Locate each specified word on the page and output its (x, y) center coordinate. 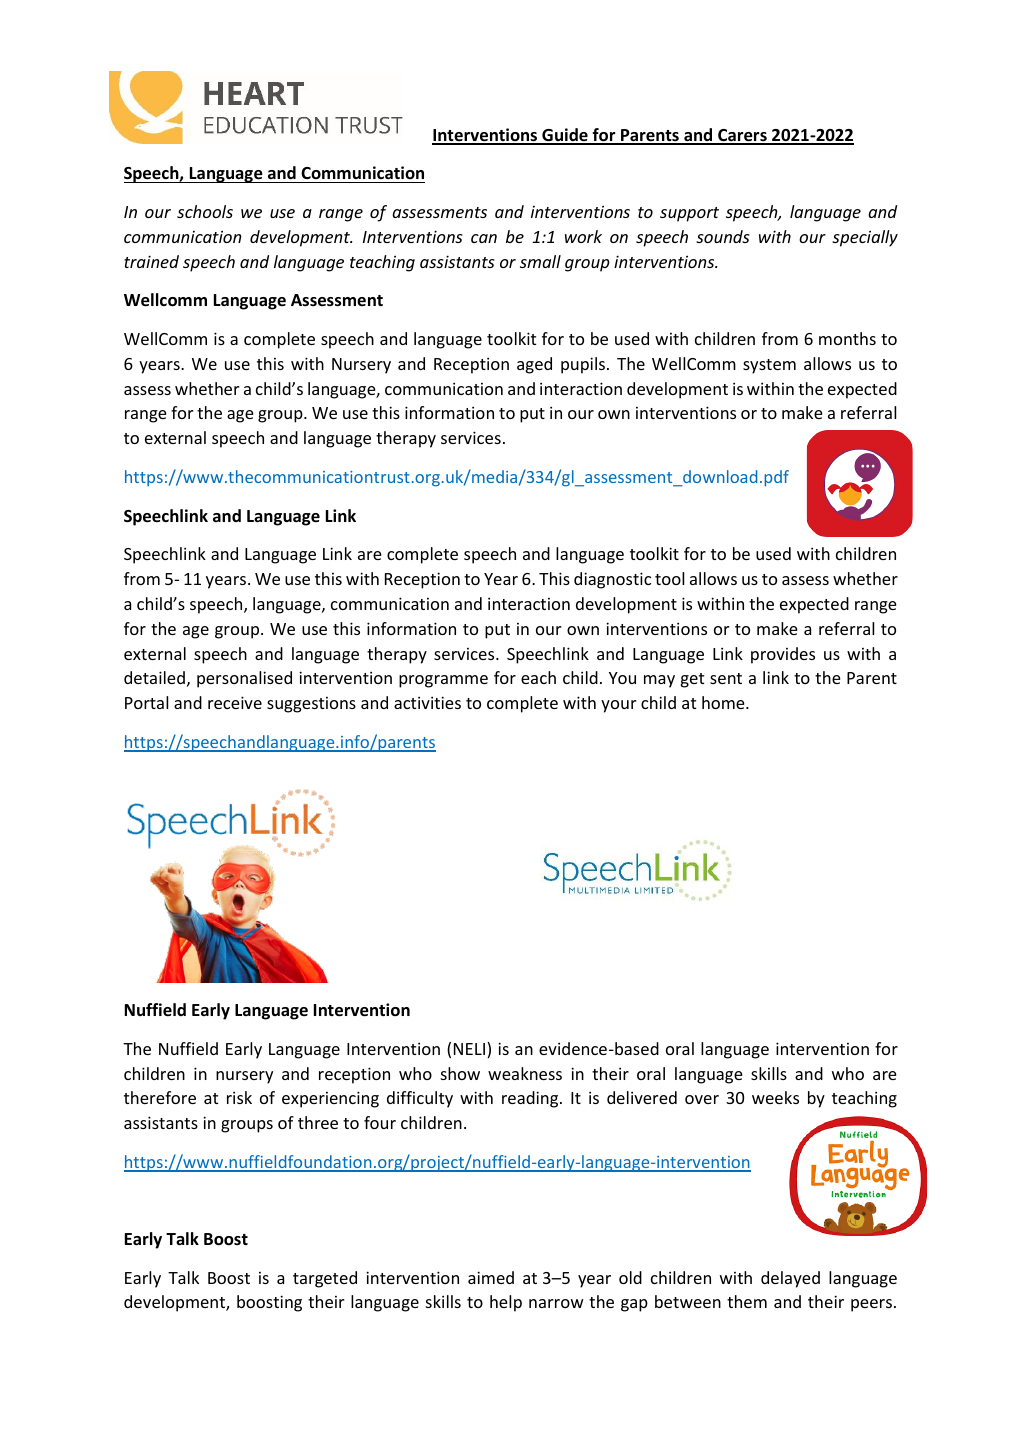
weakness (525, 1073)
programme (443, 681)
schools (205, 211)
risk (239, 1097)
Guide (565, 136)
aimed (491, 1277)
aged (534, 365)
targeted (325, 1279)
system (769, 366)
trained (151, 261)
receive (235, 702)
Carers (742, 136)
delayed (790, 1279)
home (724, 702)
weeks (775, 1097)
